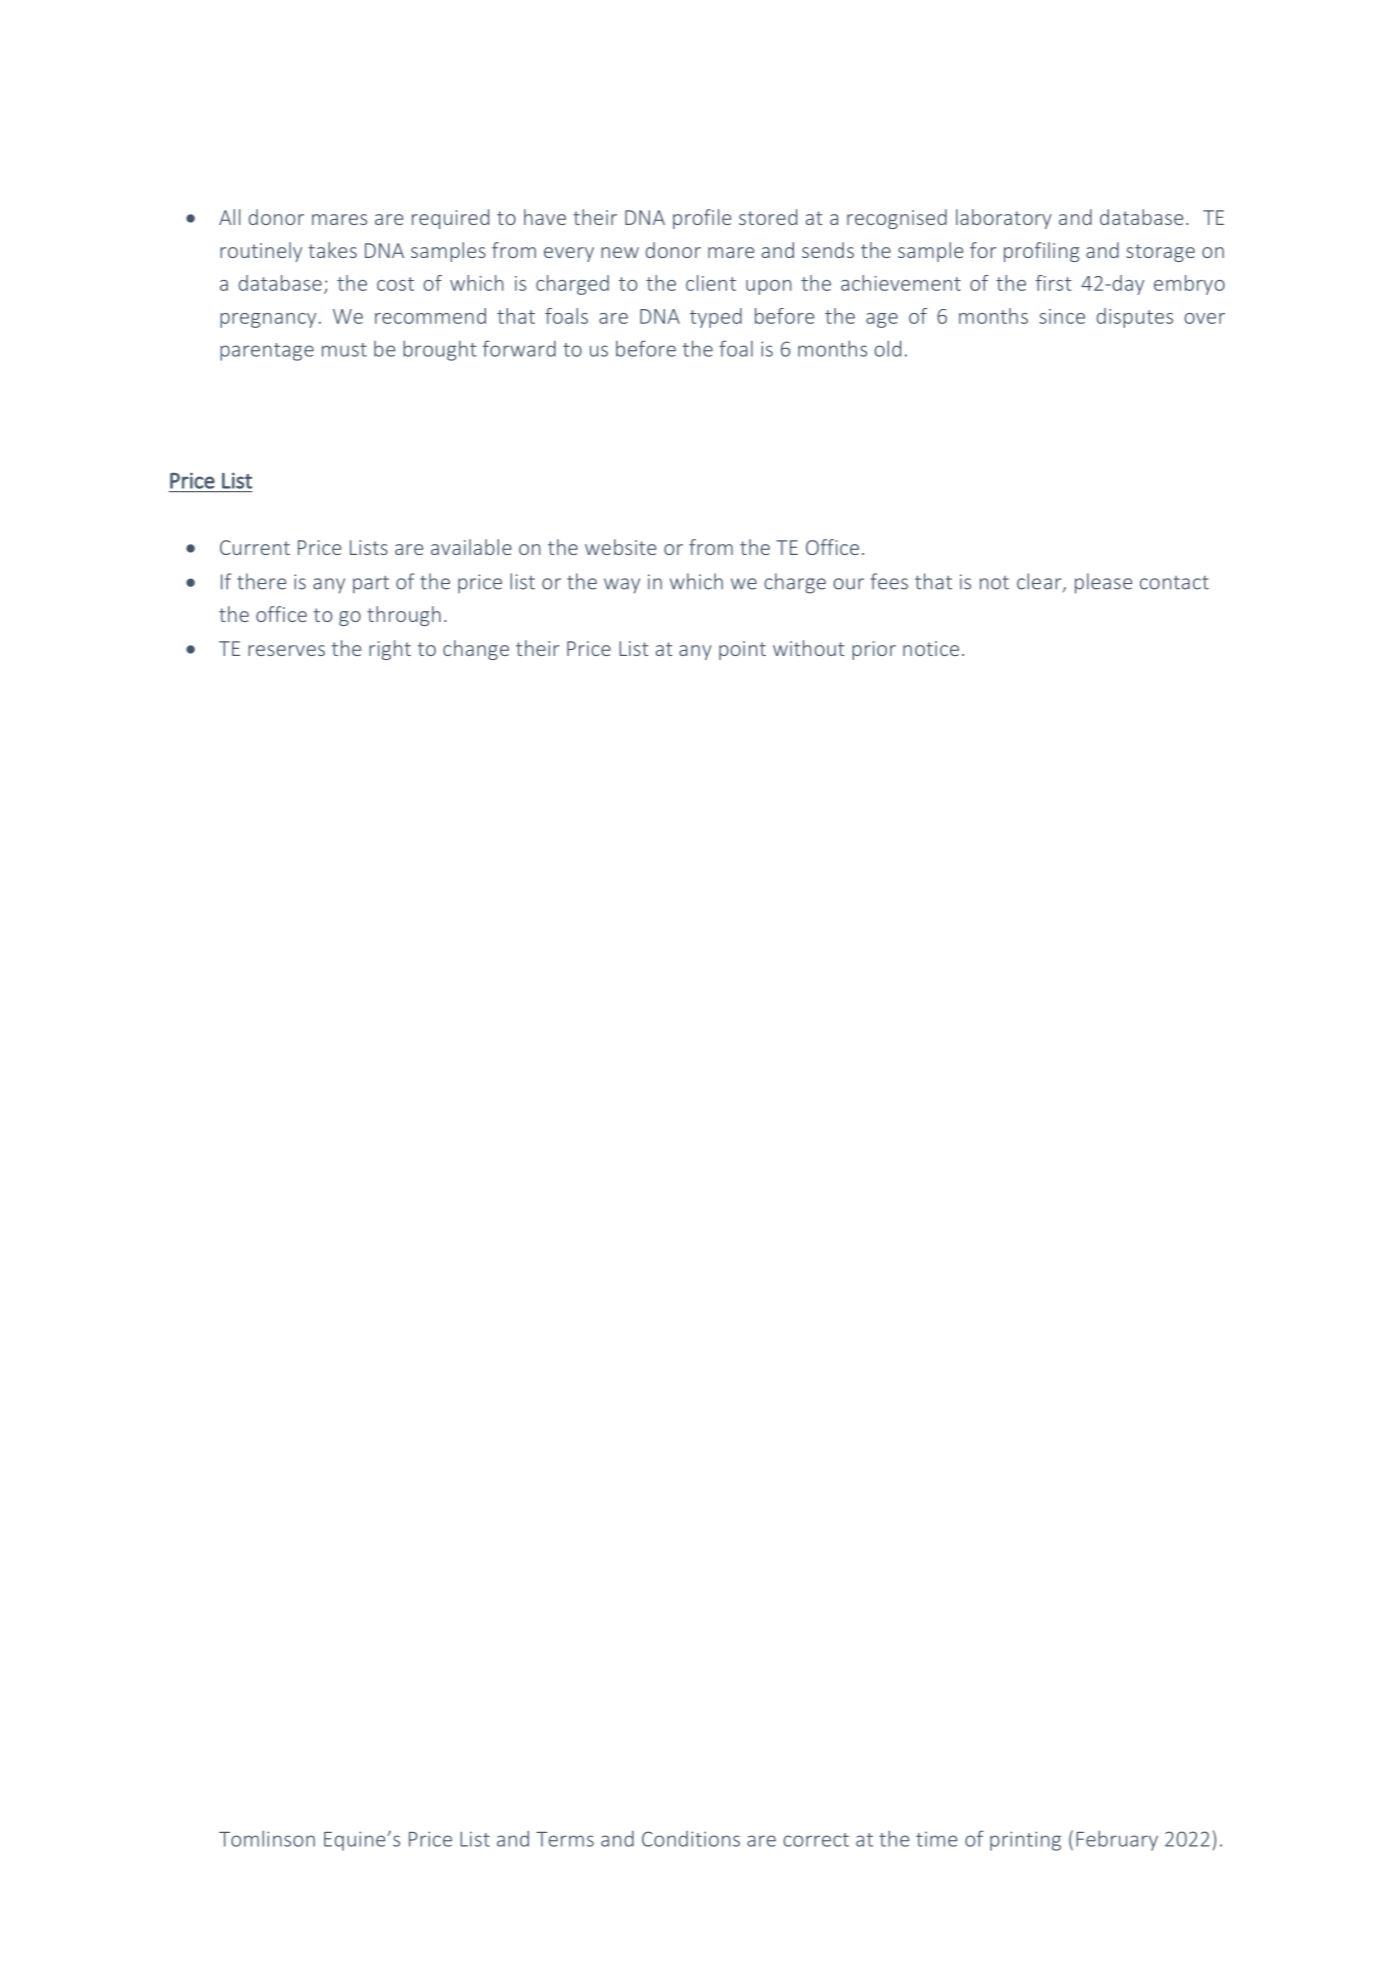 The height and width of the screenshot is (1971, 1394). Describe the element at coordinates (742, 650) in the screenshot. I see `point` at that location.
